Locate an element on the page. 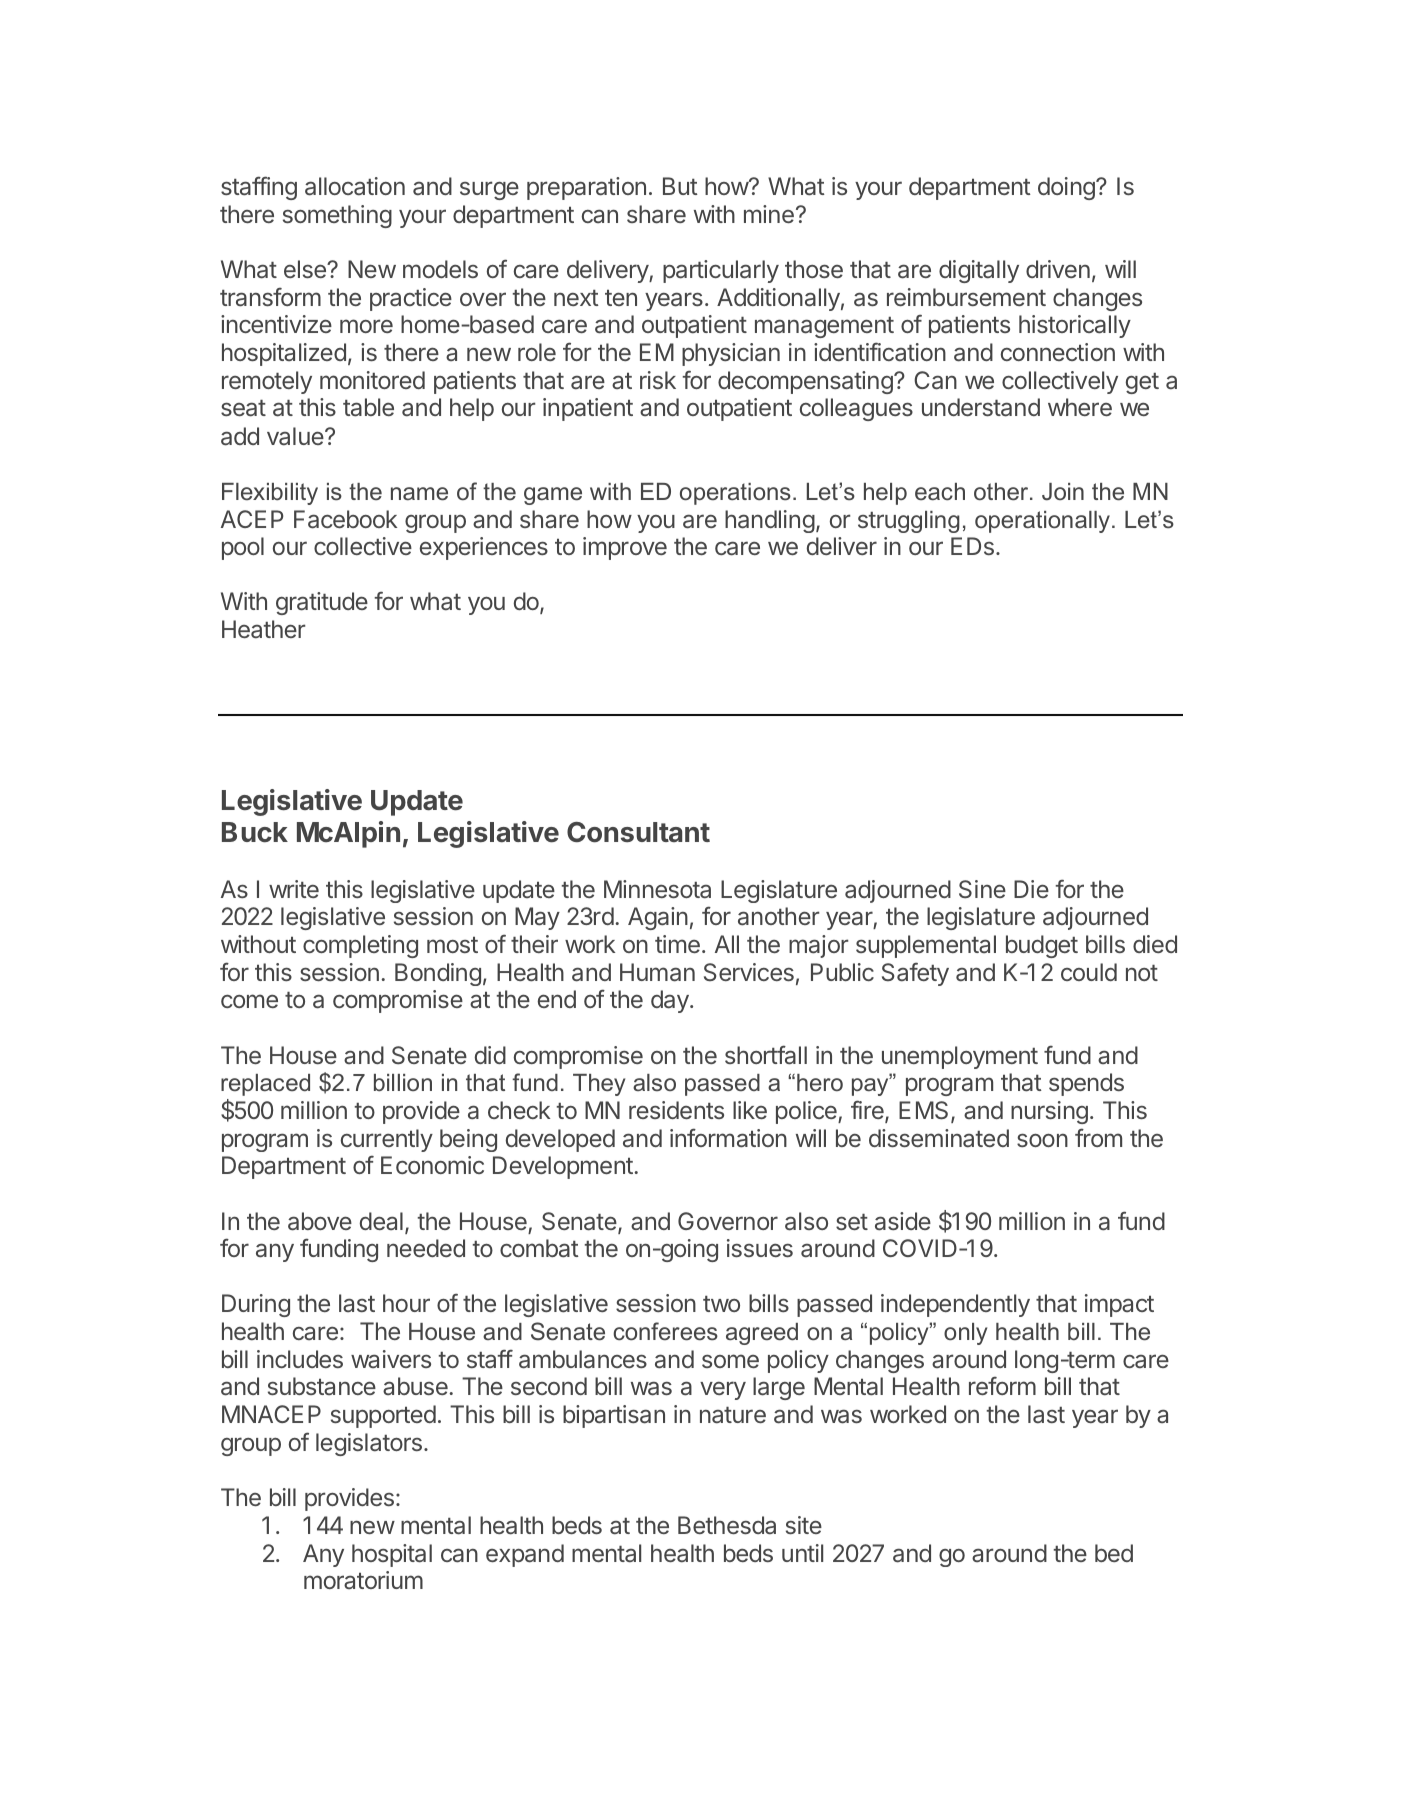 The image size is (1402, 1814). residents is located at coordinates (676, 1110).
